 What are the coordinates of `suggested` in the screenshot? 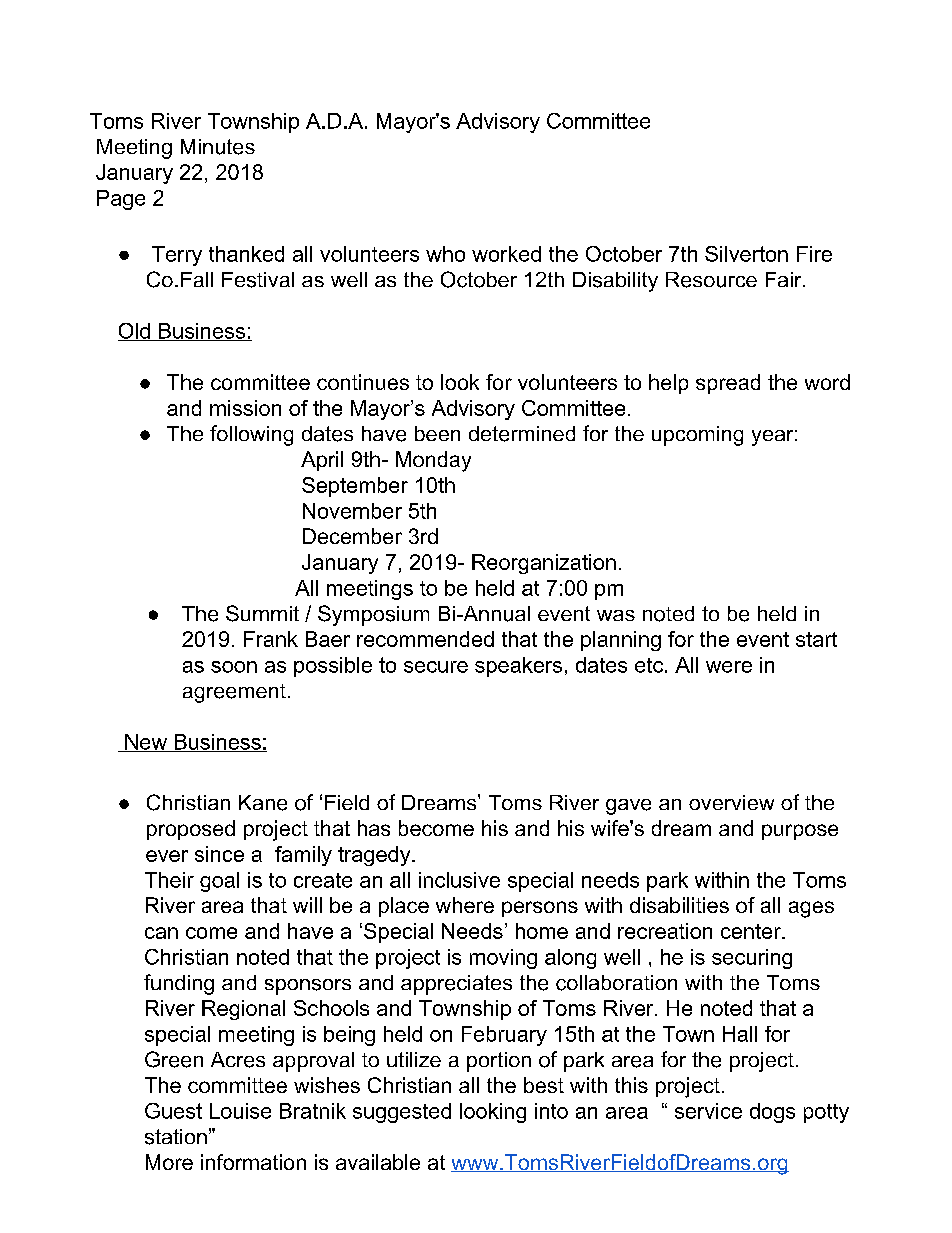 It's located at (402, 1113).
